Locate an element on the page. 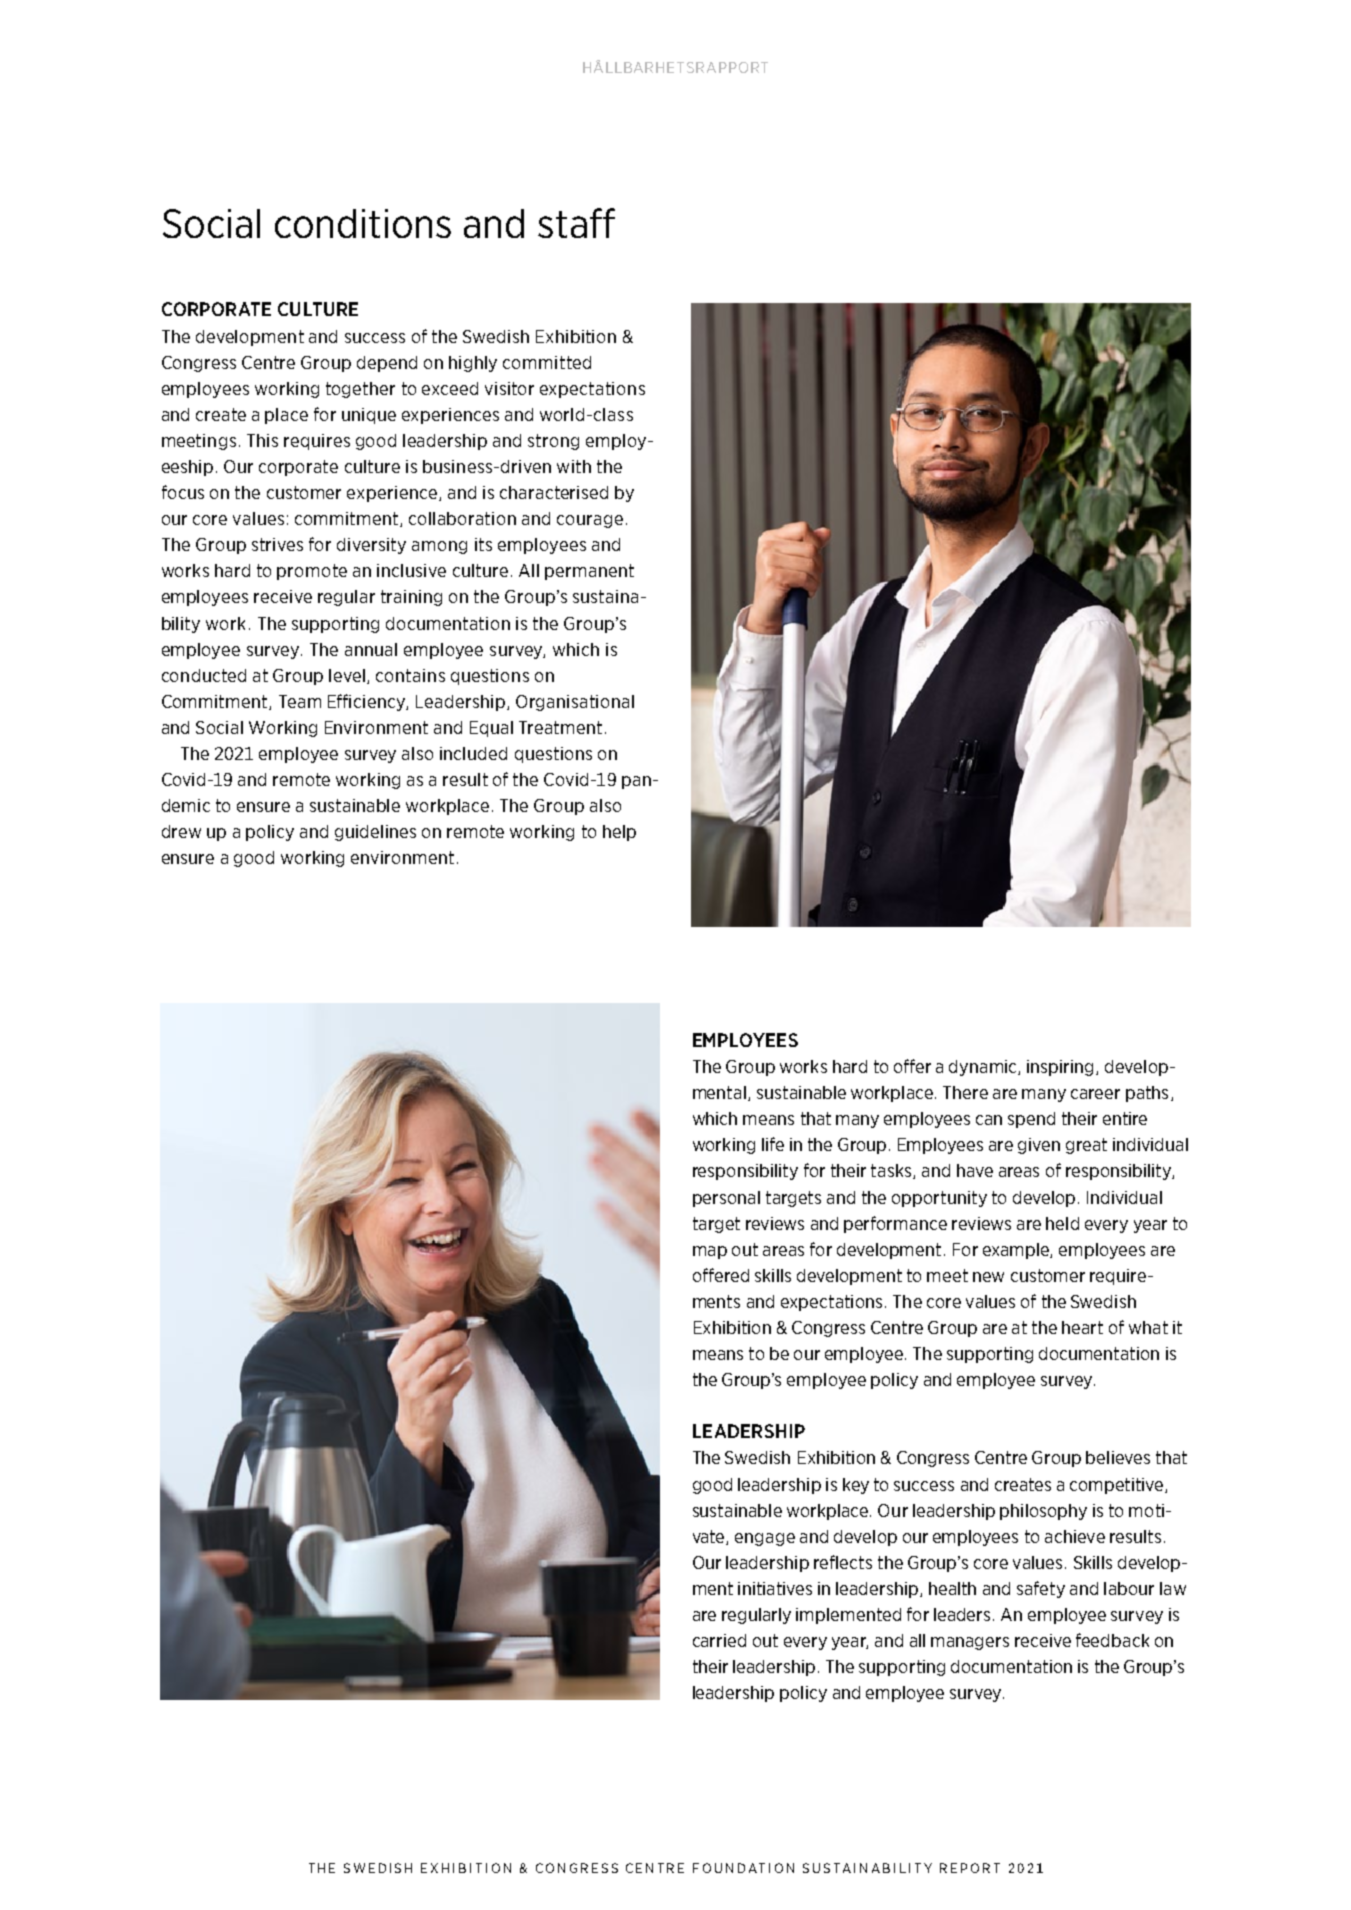  conditions is located at coordinates (363, 223).
